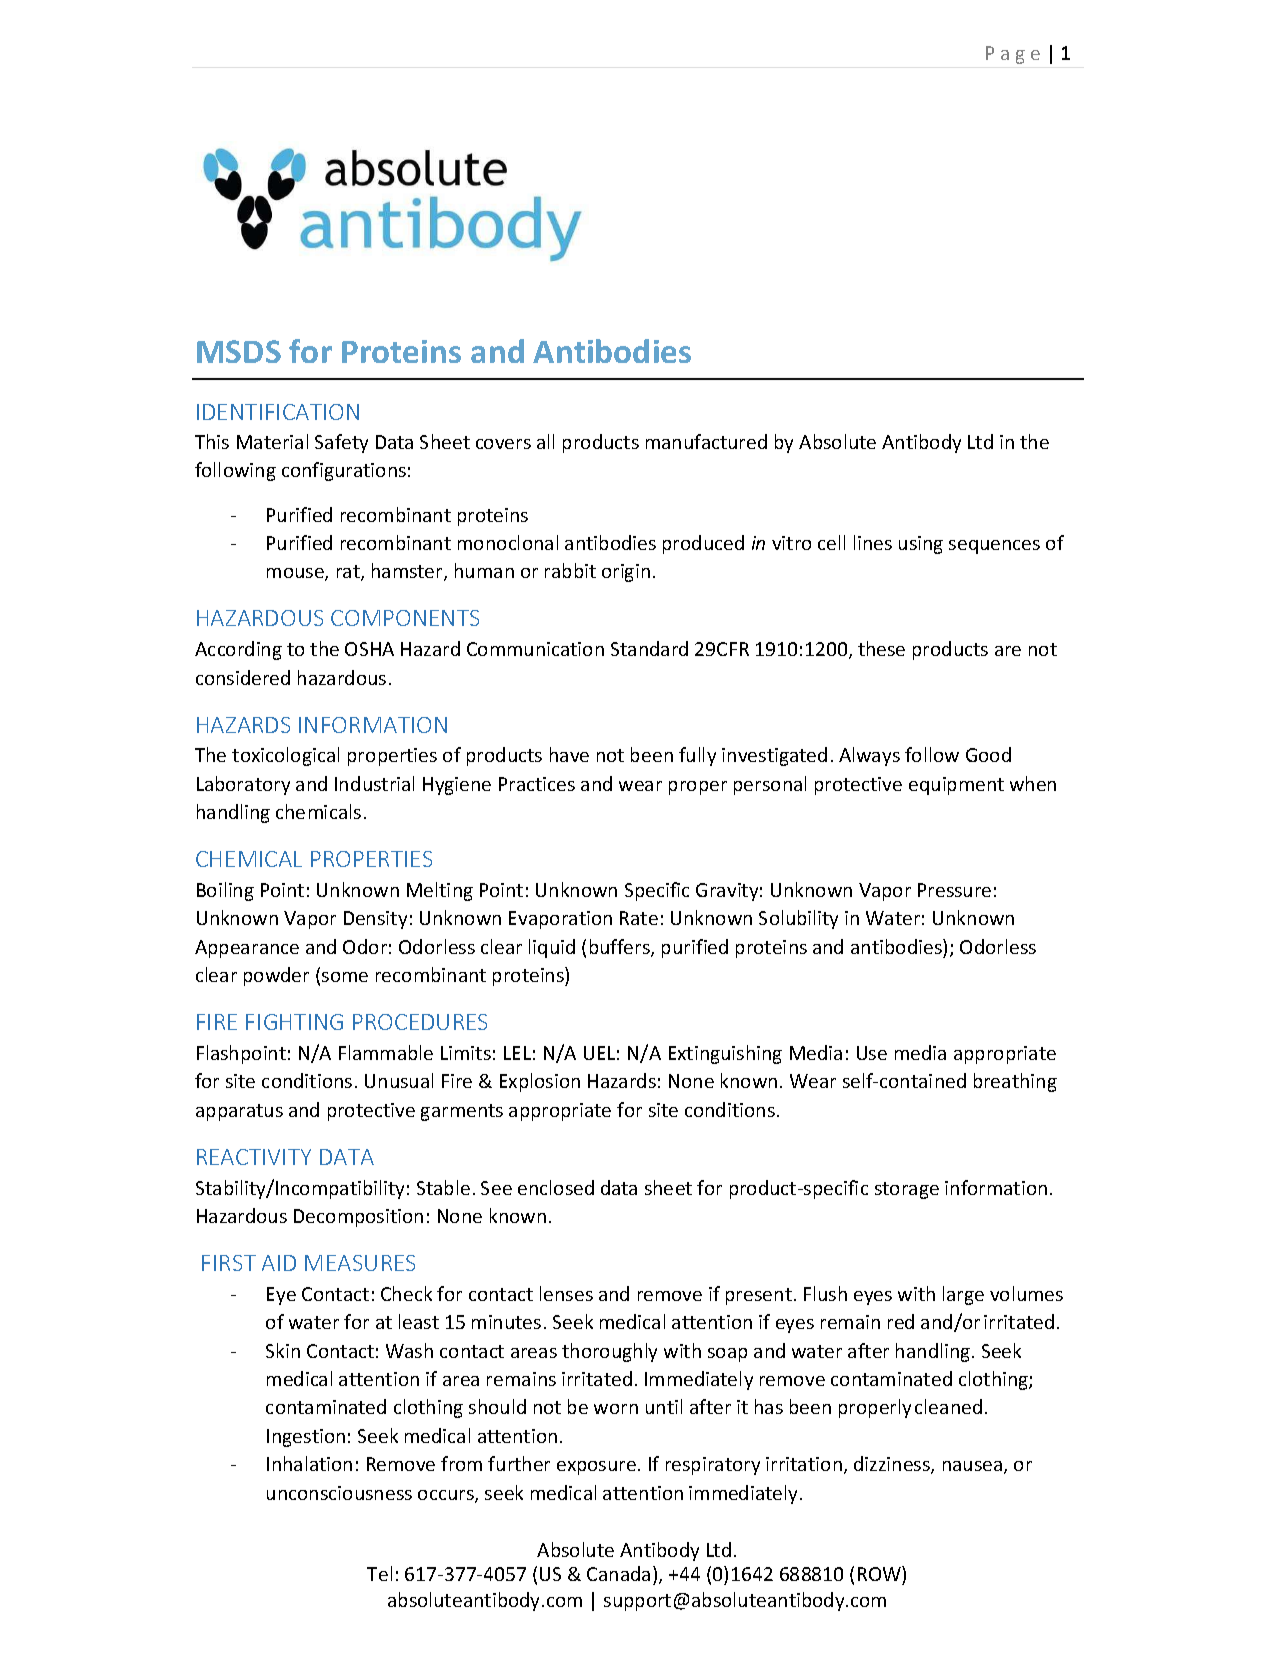  What do you see at coordinates (618, 1573) in the document?
I see `Canada` at bounding box center [618, 1573].
